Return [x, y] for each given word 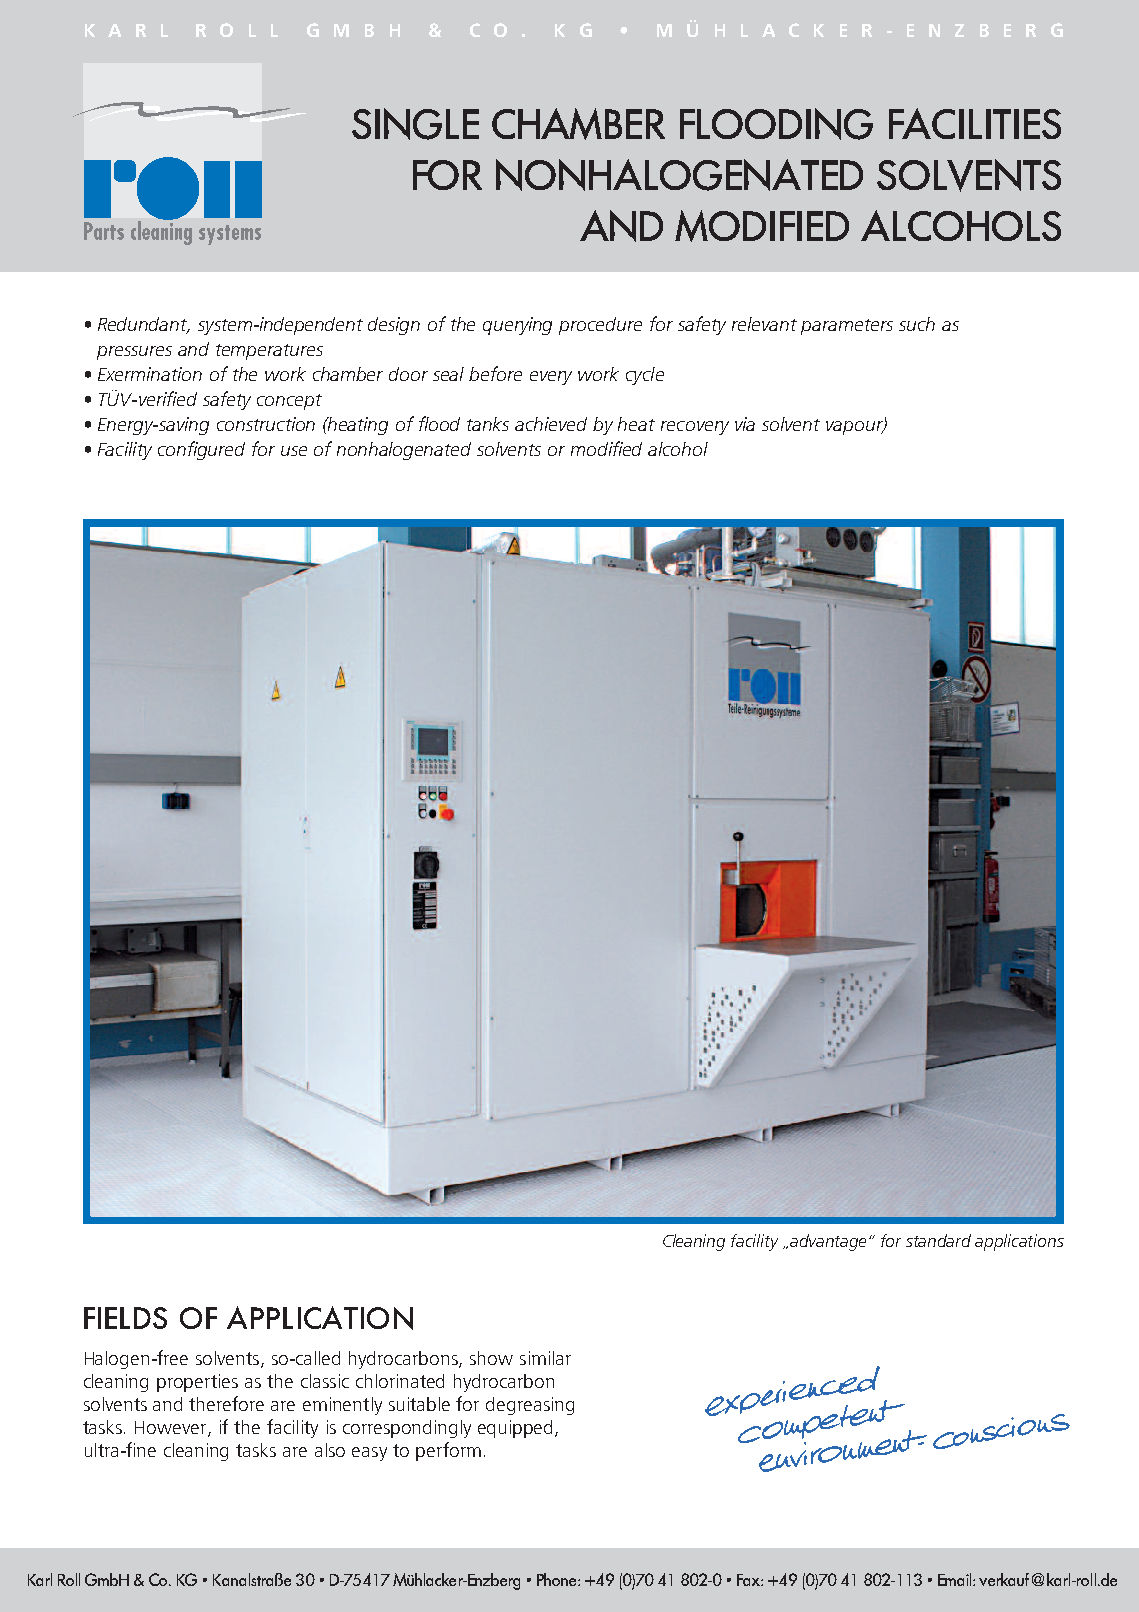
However [172, 1429]
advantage [830, 1242]
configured [201, 450]
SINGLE [415, 124]
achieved [551, 424]
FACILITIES [975, 123]
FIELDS [125, 1318]
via [745, 424]
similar [545, 1358]
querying [517, 326]
